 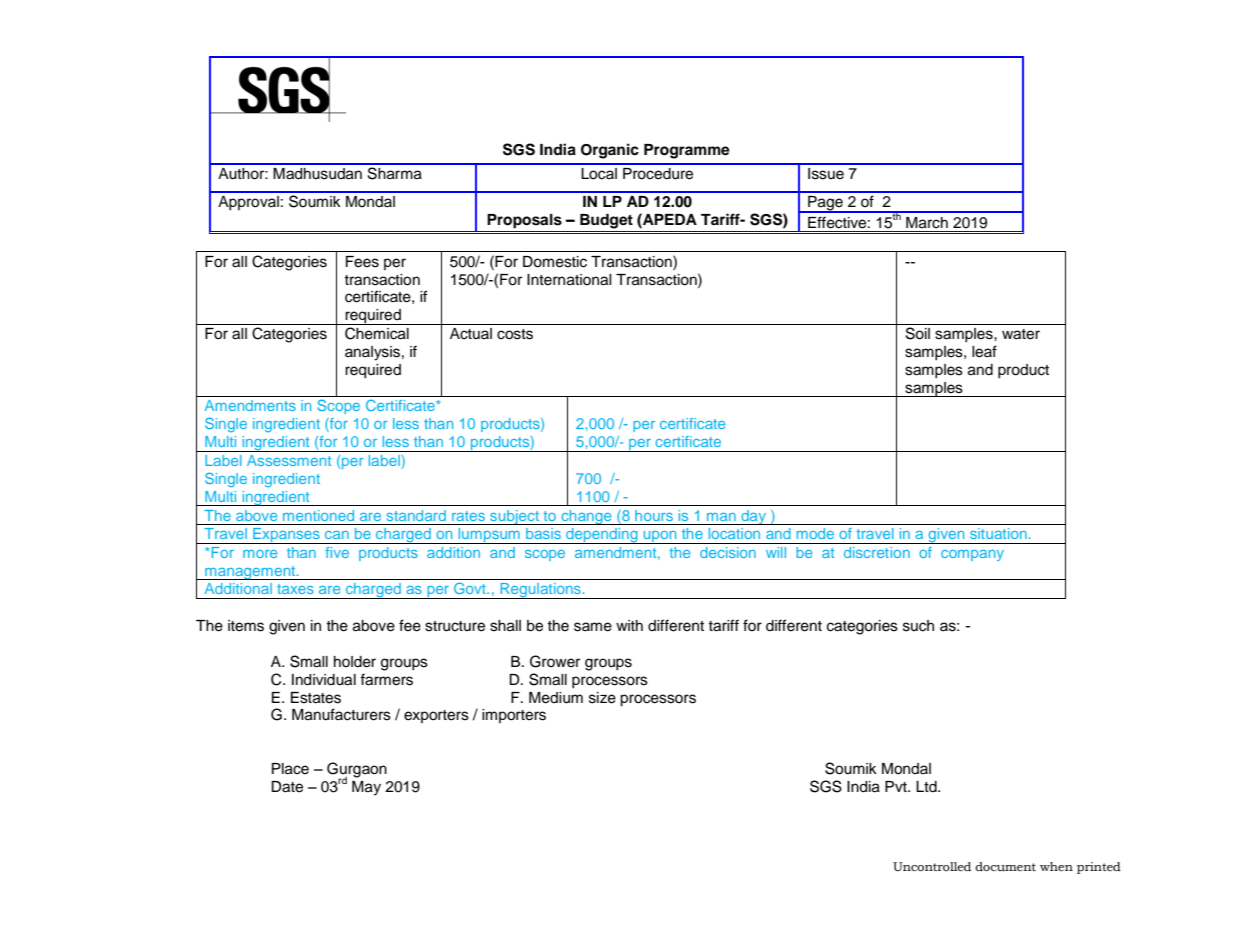 I want to click on Page, so click(x=825, y=204).
